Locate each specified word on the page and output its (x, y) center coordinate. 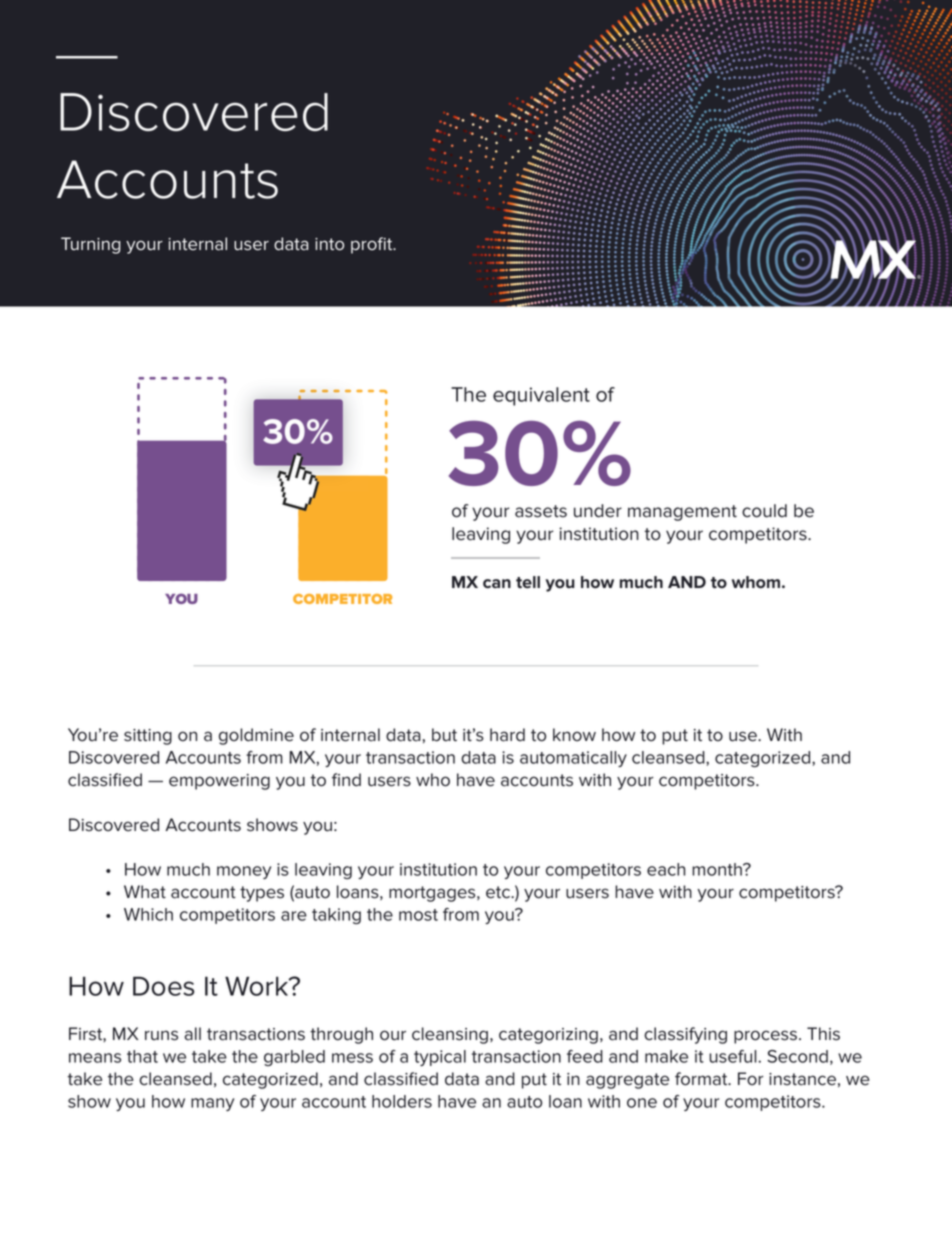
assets (541, 511)
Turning (91, 245)
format (702, 1079)
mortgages (433, 894)
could (764, 511)
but (444, 735)
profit (373, 245)
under (598, 511)
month (718, 869)
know (574, 735)
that (142, 1056)
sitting (148, 737)
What (145, 892)
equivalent (541, 396)
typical (440, 1058)
